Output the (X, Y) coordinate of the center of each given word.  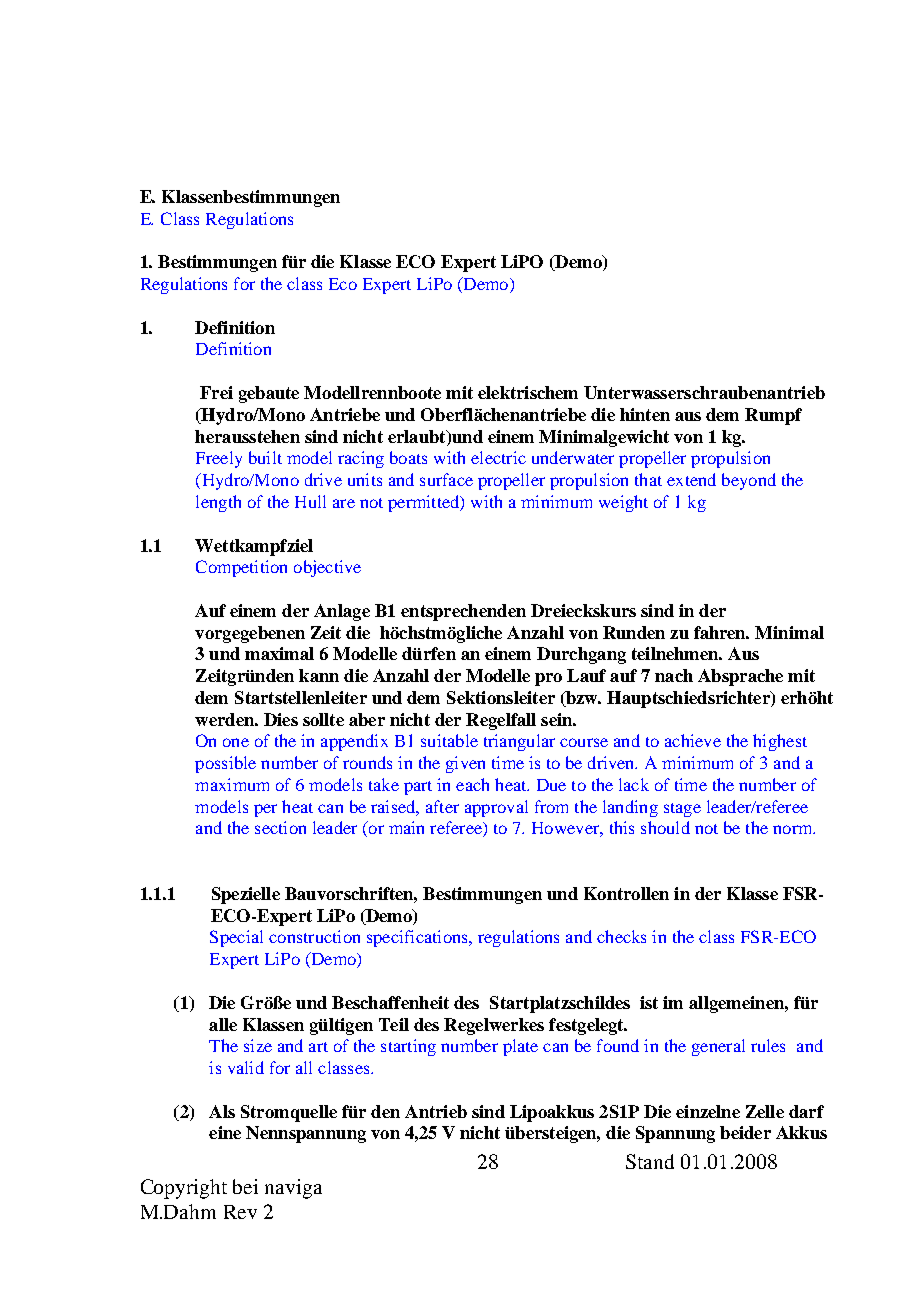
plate (520, 1047)
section (280, 827)
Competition (241, 568)
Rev (240, 1212)
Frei (216, 392)
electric (498, 457)
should (665, 827)
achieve (693, 740)
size (258, 1045)
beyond (749, 481)
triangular (519, 742)
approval (496, 808)
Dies (281, 719)
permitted (425, 503)
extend (691, 479)
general (718, 1047)
